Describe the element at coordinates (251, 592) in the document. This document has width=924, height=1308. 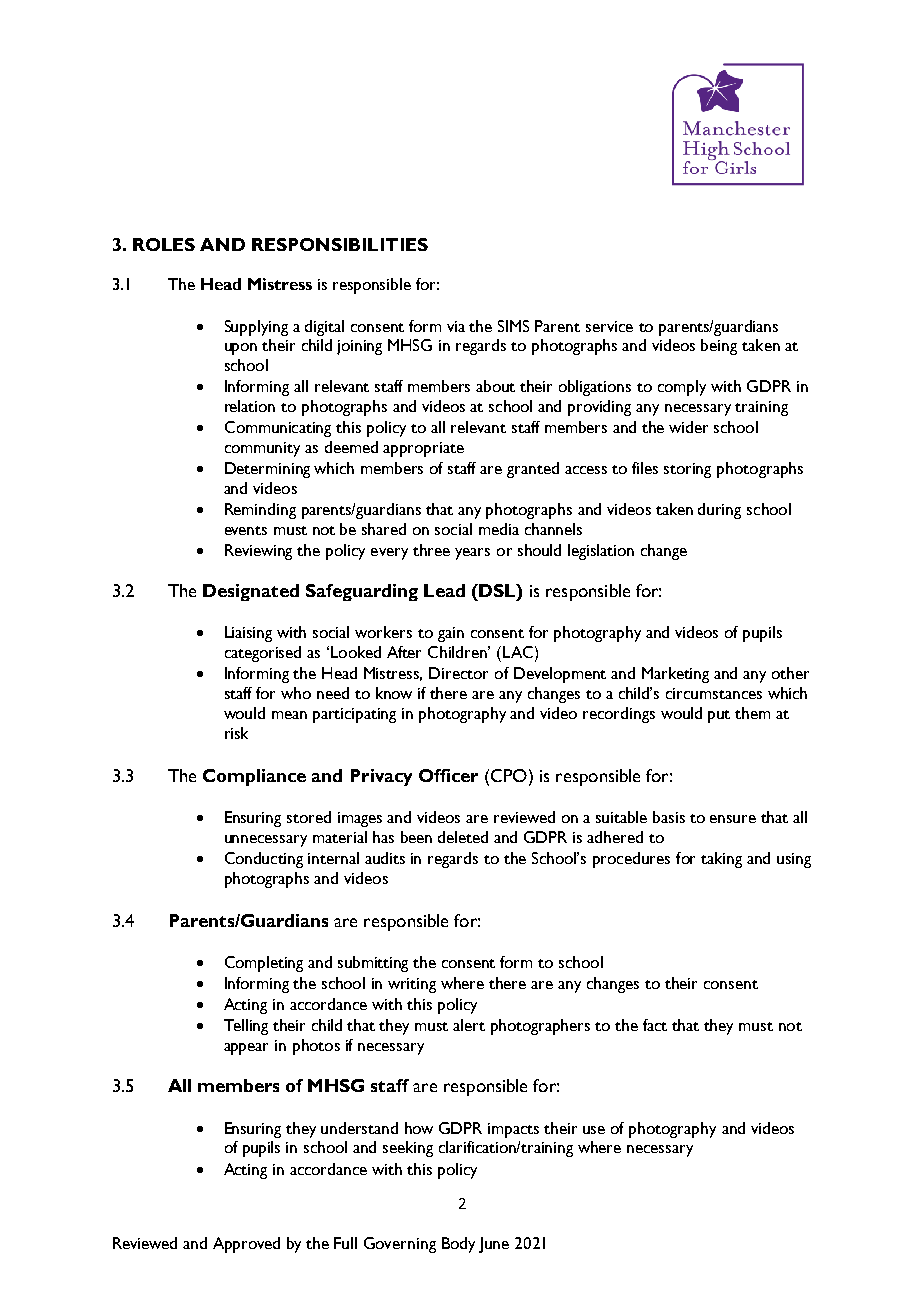
I see `Designated` at that location.
